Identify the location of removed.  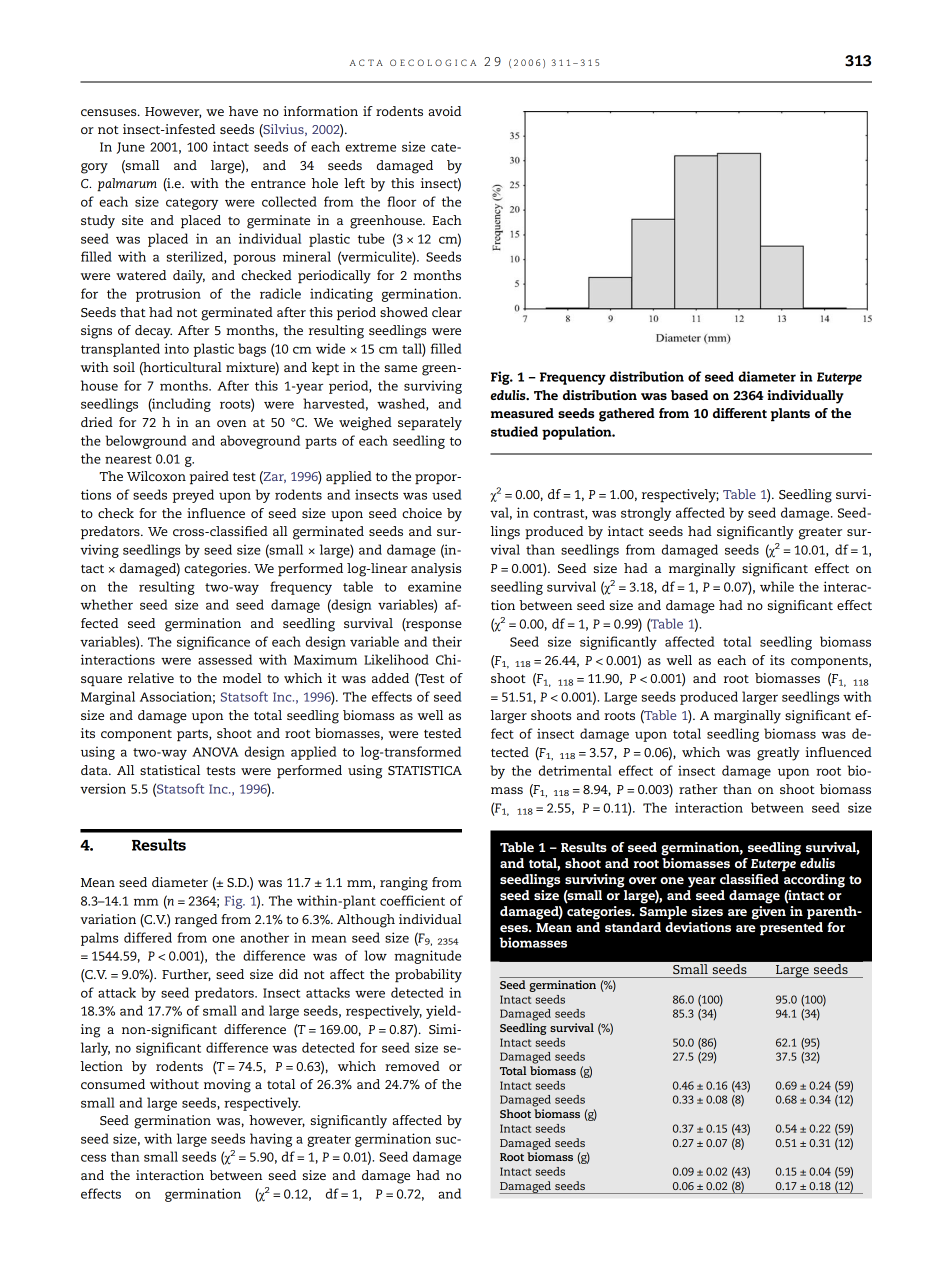
(412, 1066).
